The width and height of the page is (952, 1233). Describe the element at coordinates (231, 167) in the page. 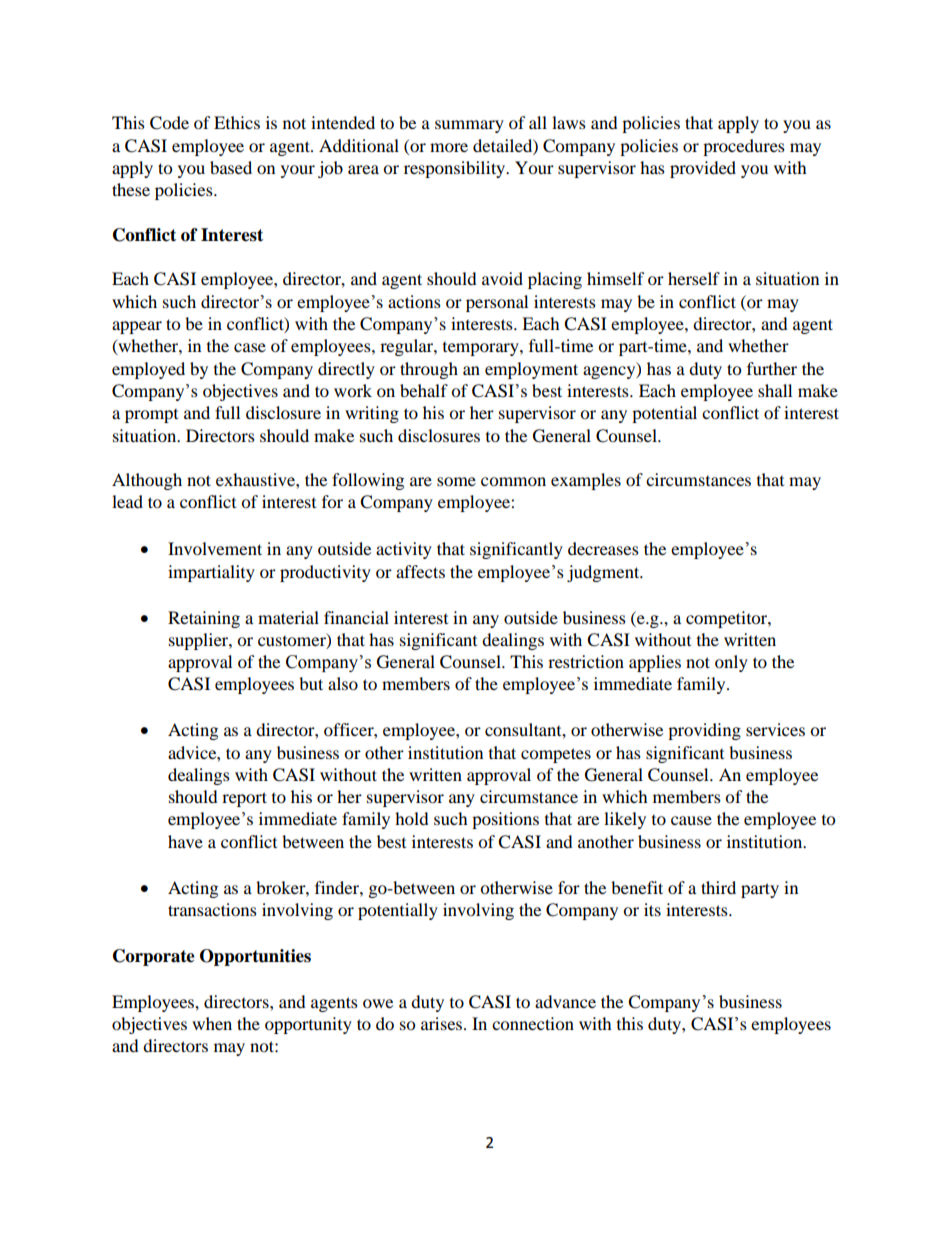

I see `based` at that location.
